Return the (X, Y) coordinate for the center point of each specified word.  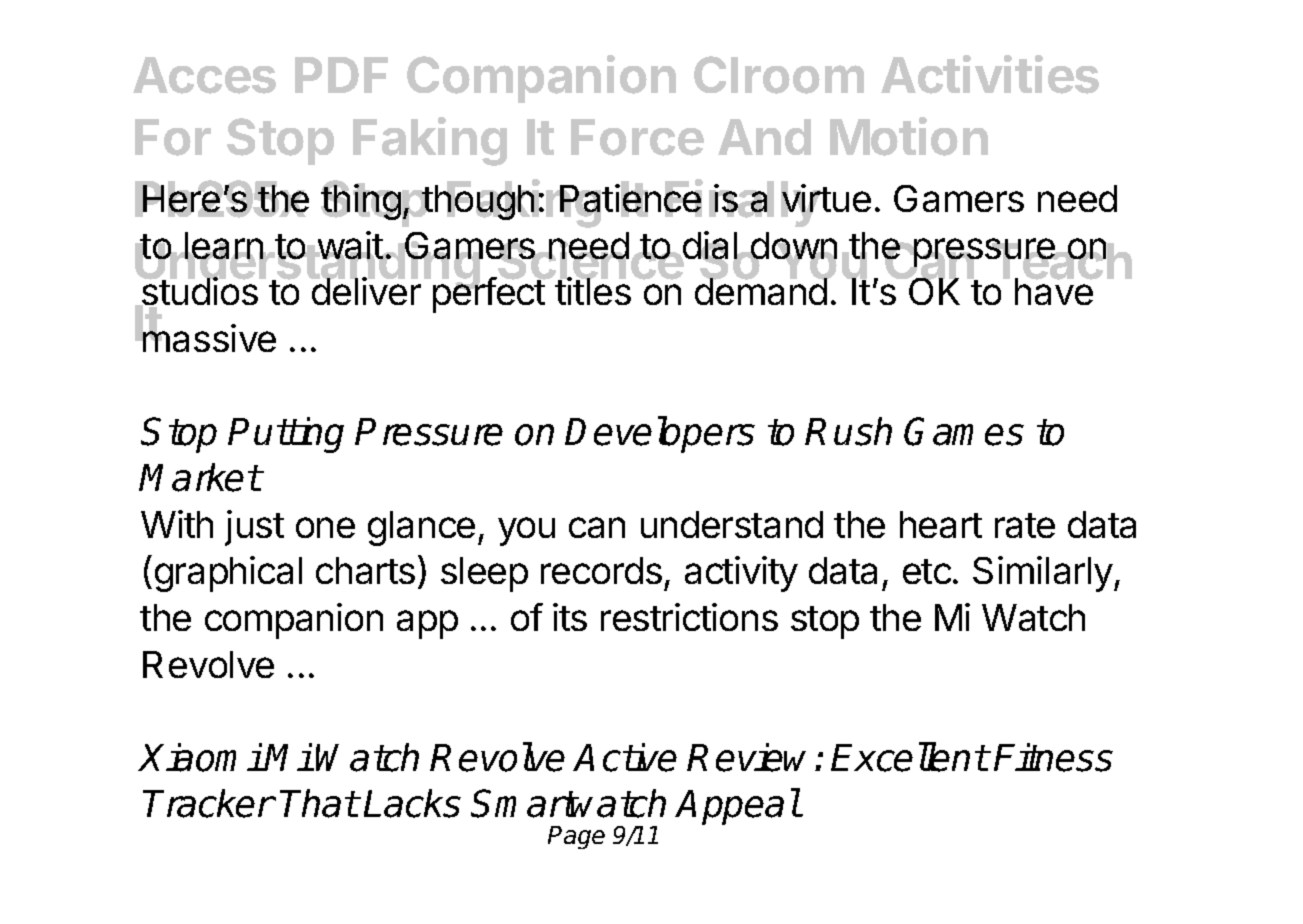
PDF (341, 75)
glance (421, 528)
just (254, 528)
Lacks (412, 803)
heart (941, 524)
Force (637, 137)
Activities (990, 74)
